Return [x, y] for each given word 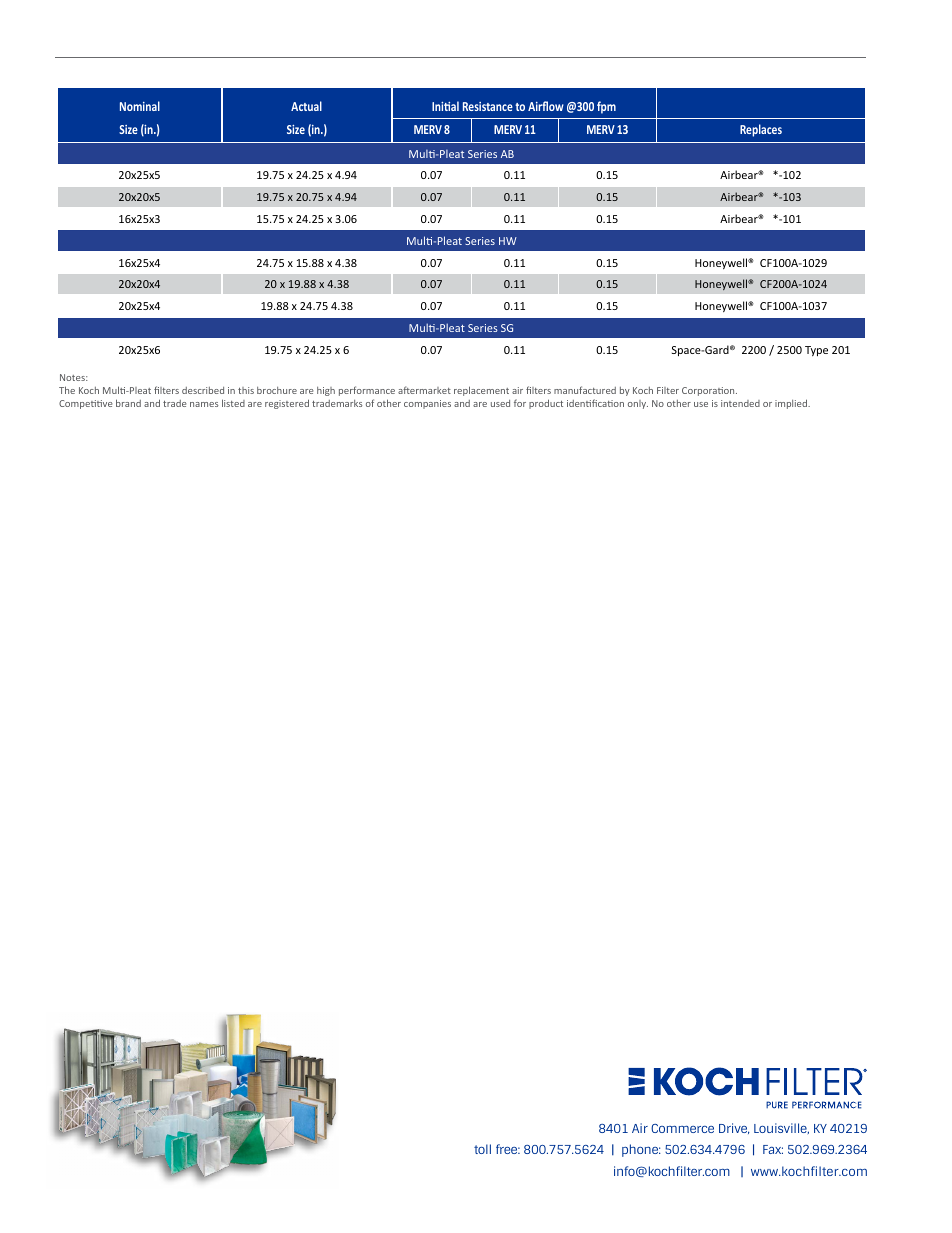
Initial [445, 106]
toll [482, 1149]
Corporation [709, 391]
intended [740, 403]
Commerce [682, 1128]
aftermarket [424, 390]
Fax [773, 1149]
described [203, 390]
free [508, 1149]
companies [427, 404]
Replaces [761, 130]
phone [641, 1150]
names [204, 404]
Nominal [140, 106]
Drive [734, 1128]
